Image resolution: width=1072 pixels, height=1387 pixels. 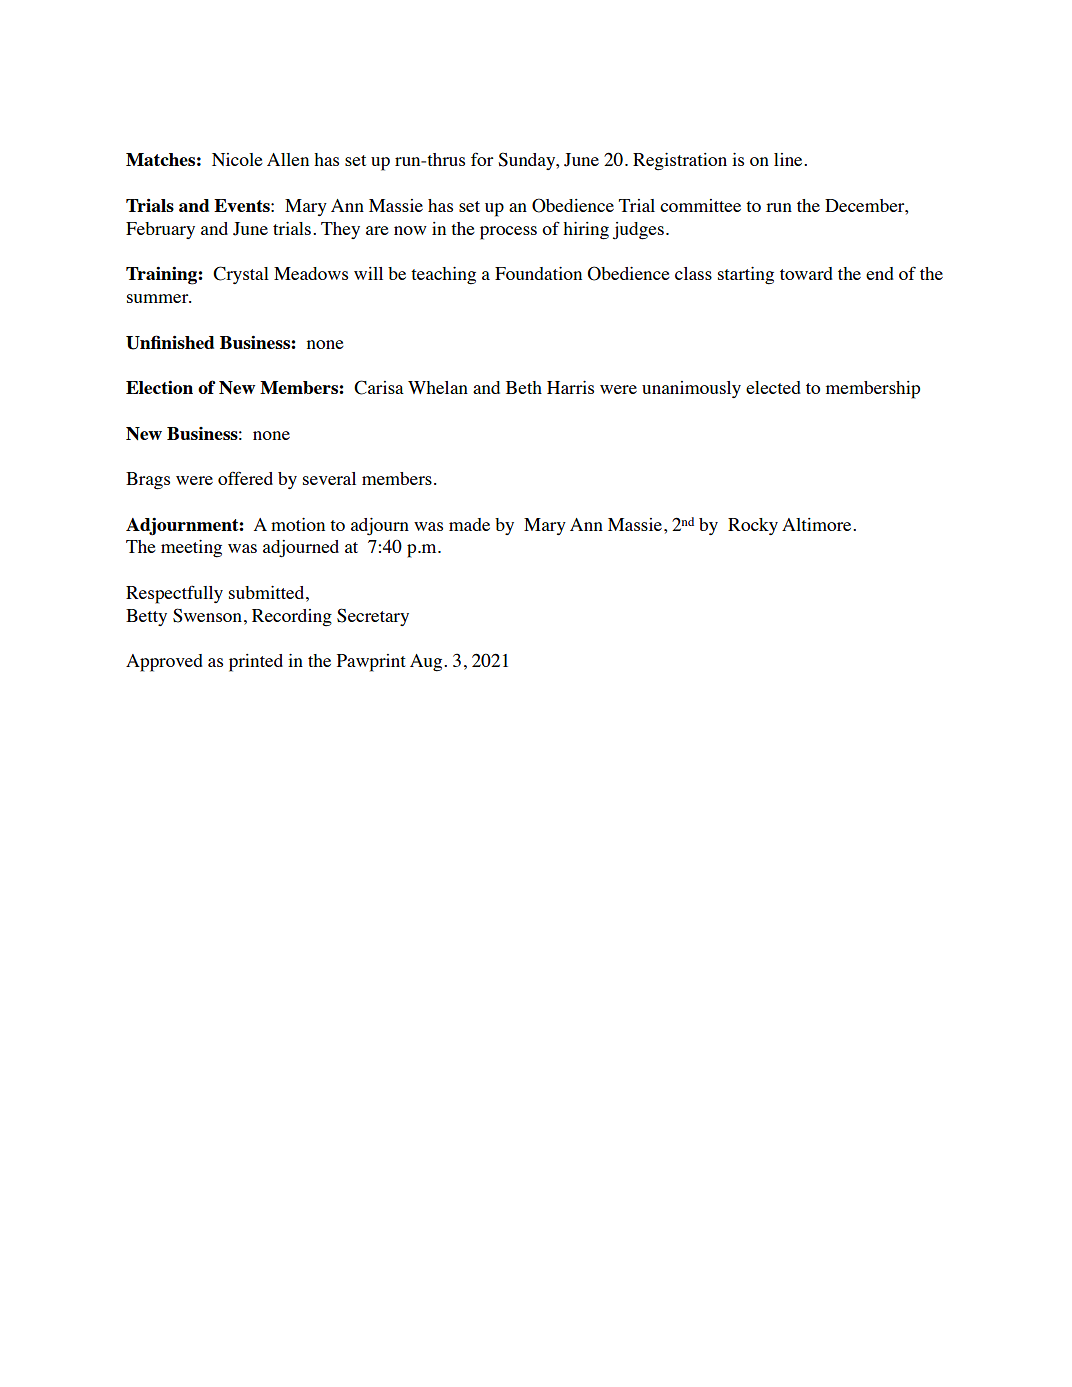 I want to click on Beth, so click(x=524, y=387).
